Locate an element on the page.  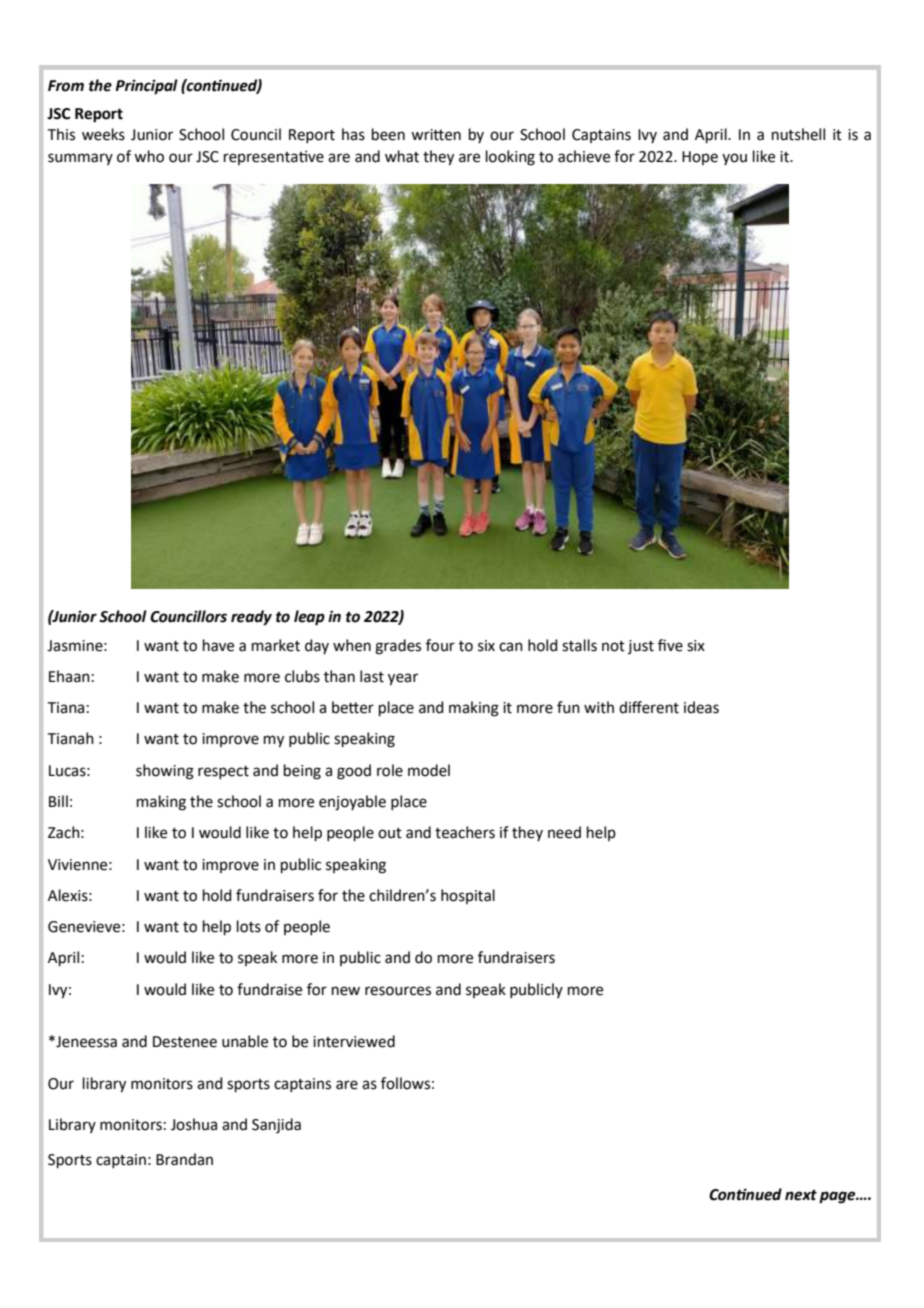
next is located at coordinates (801, 1195).
